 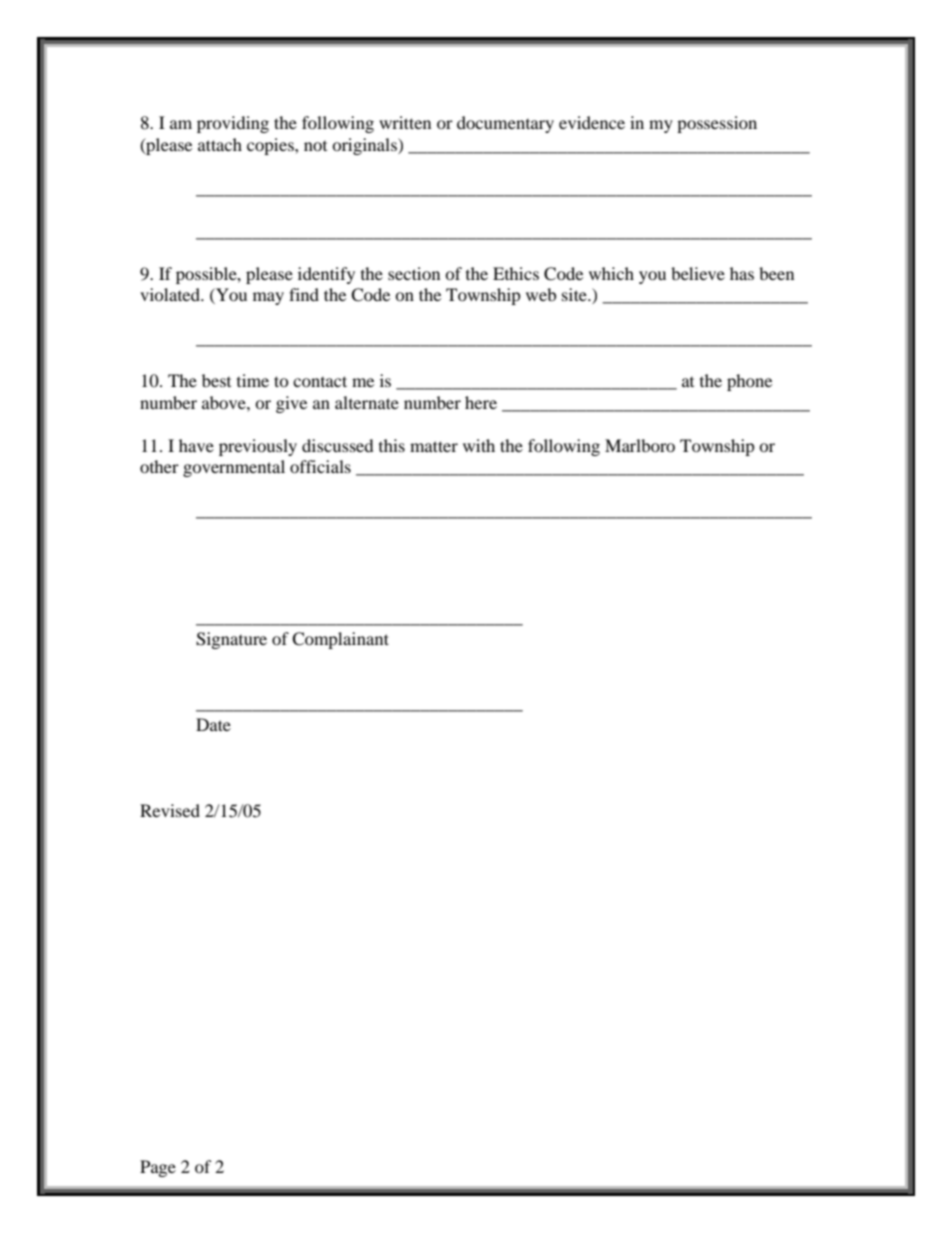 What do you see at coordinates (213, 724) in the image?
I see `Date` at bounding box center [213, 724].
